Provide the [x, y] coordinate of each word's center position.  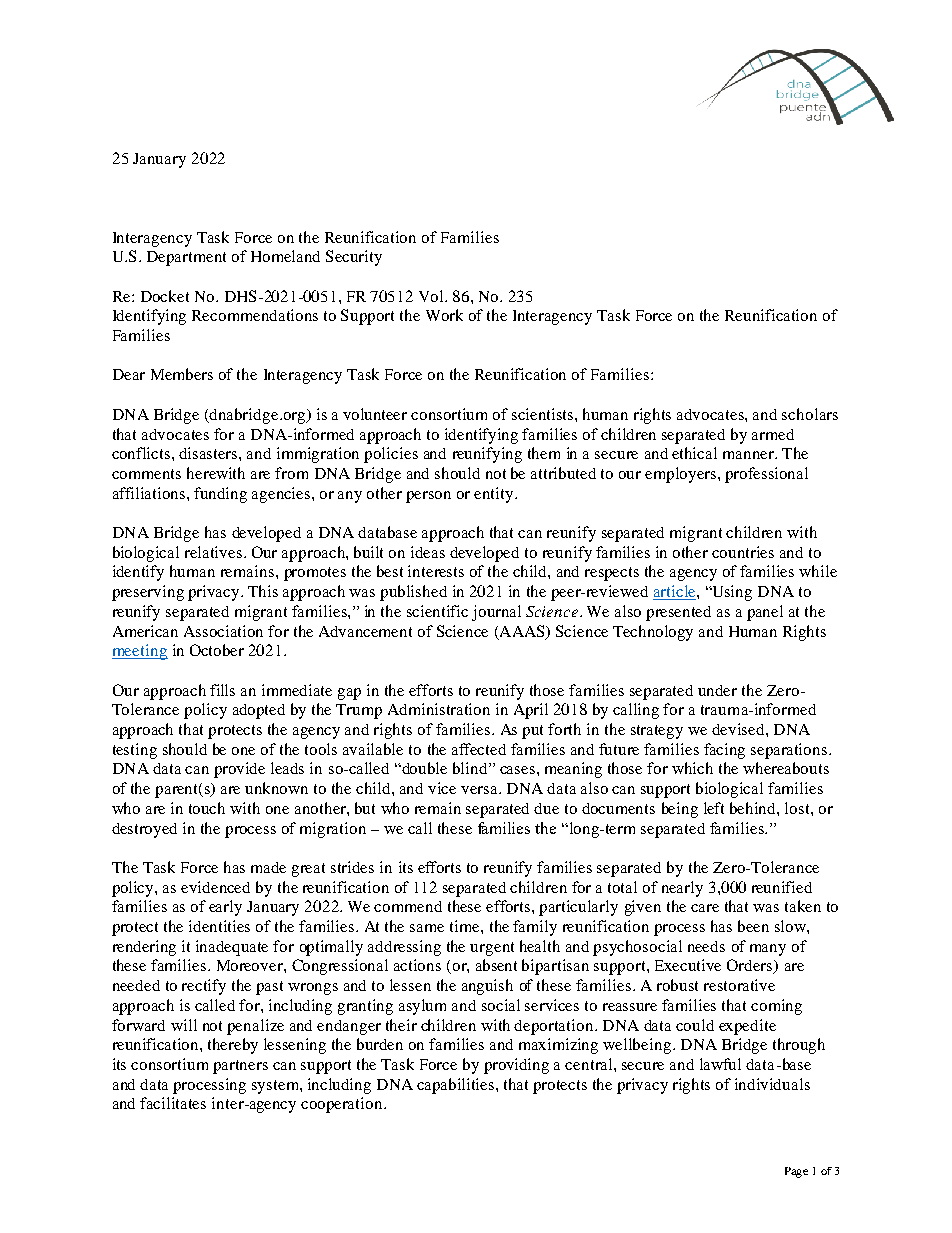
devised [739, 729]
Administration [439, 709]
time [466, 926]
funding [220, 495]
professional [766, 475]
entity [495, 495]
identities [219, 926]
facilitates [173, 1103]
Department [186, 258]
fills [222, 690]
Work [444, 315]
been [753, 926]
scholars [810, 414]
